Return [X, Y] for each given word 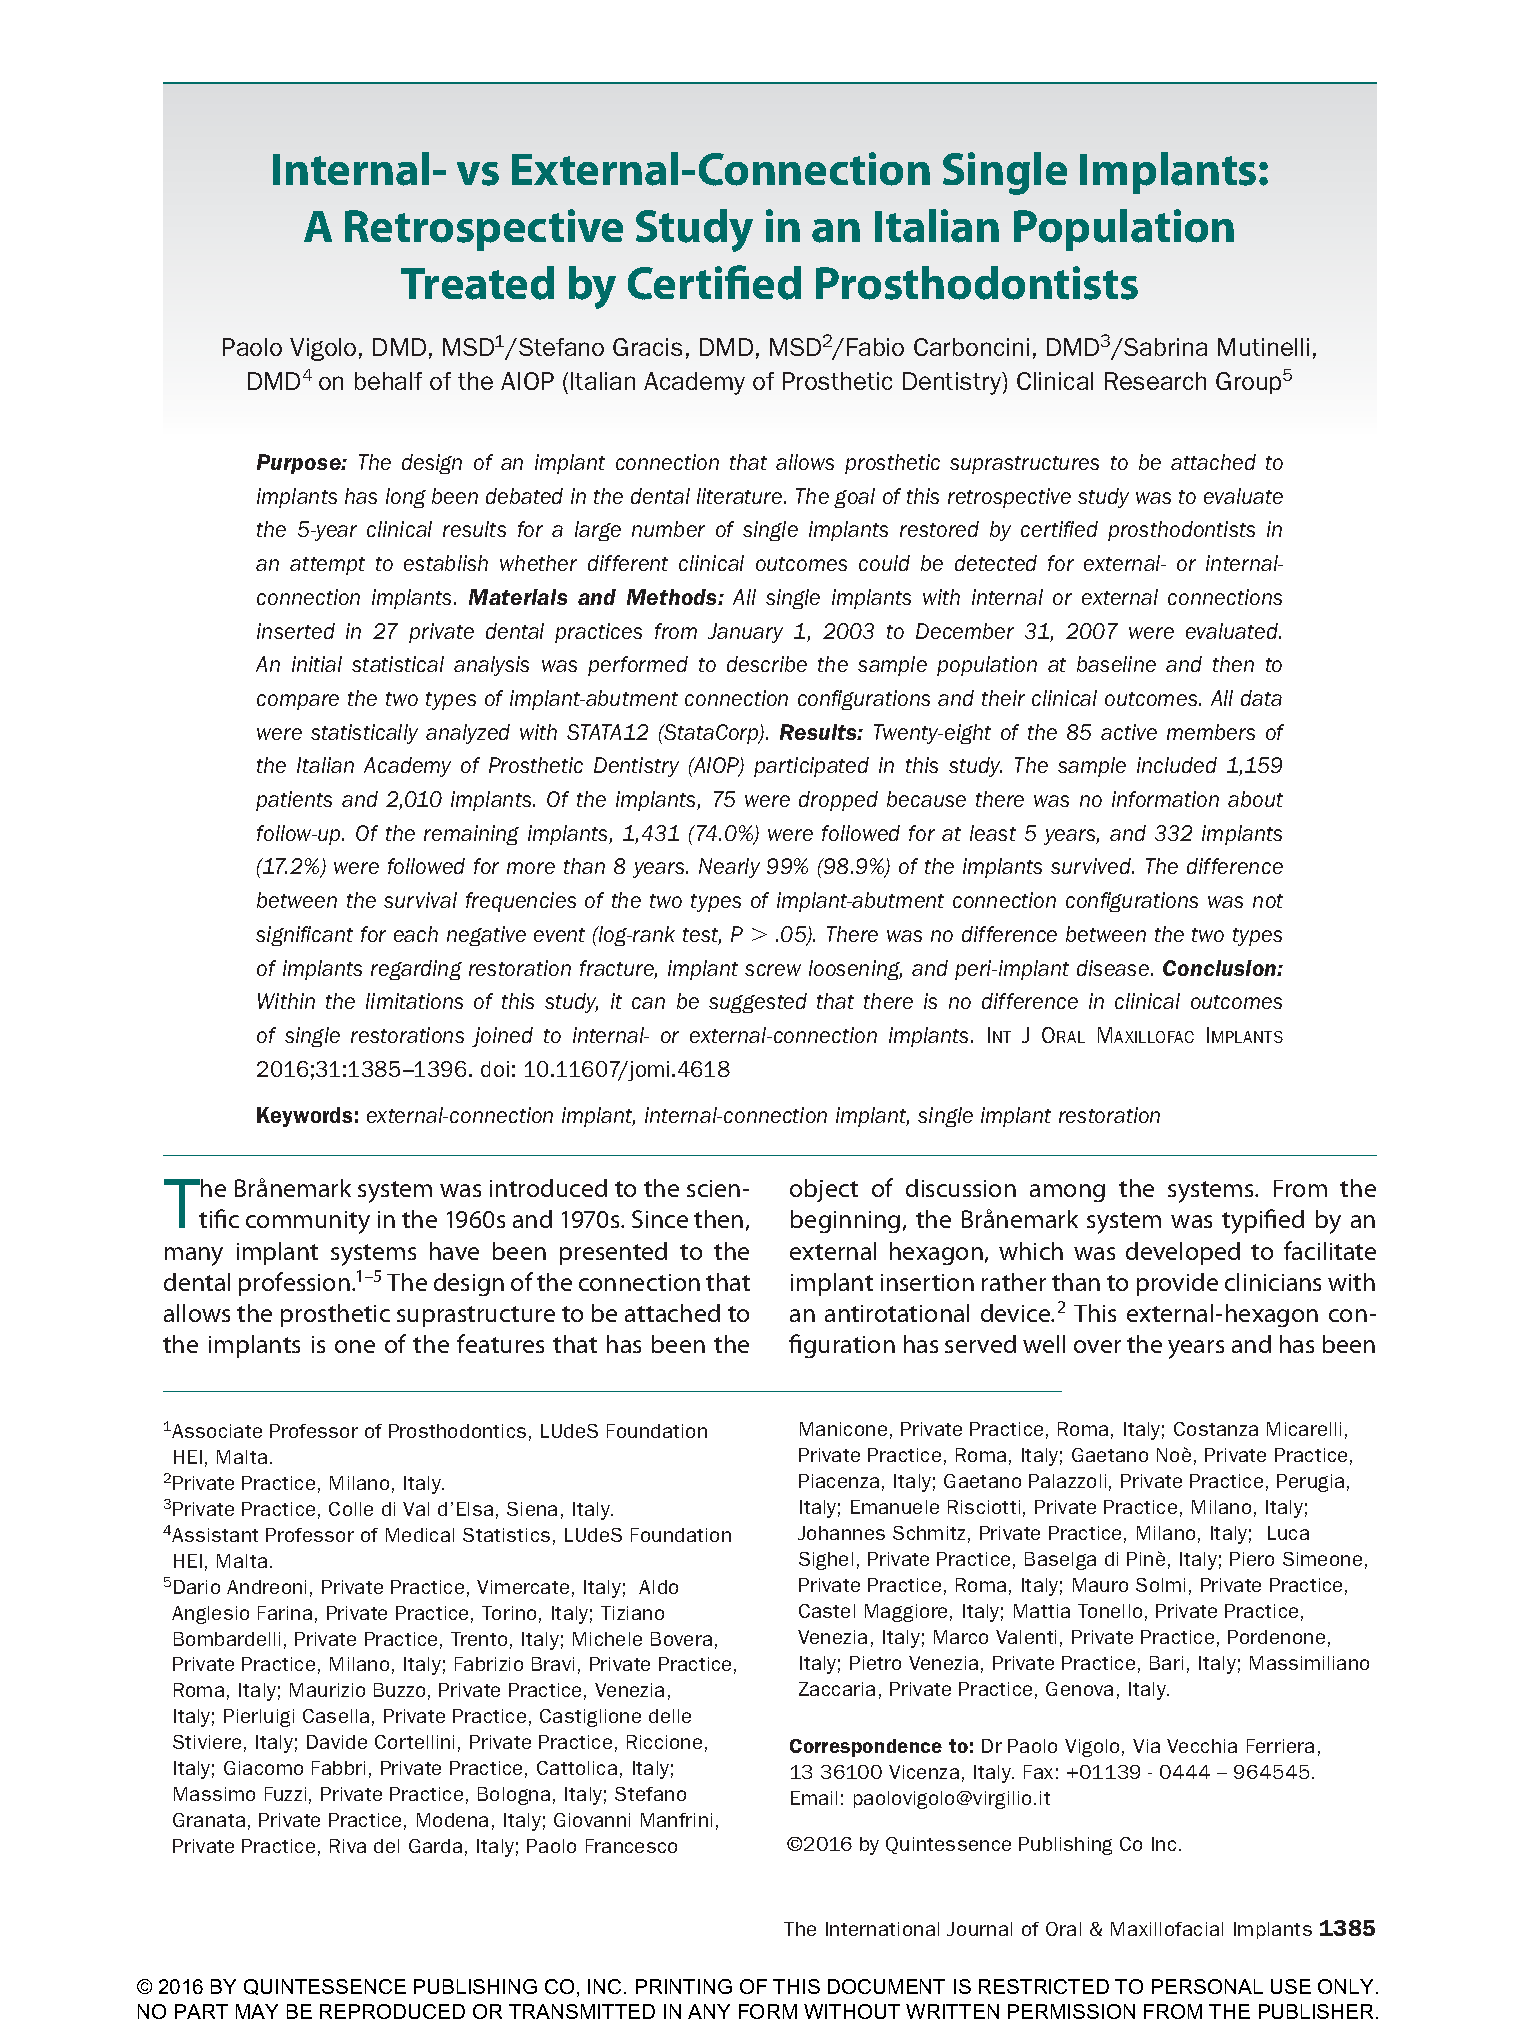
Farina [285, 1613]
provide [1177, 1284]
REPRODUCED [392, 2011]
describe [767, 664]
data [1261, 698]
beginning [845, 1221]
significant [304, 936]
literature [741, 496]
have [454, 1251]
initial [317, 664]
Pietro [875, 1663]
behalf [388, 381]
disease [1114, 968]
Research [1155, 381]
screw [773, 970]
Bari [1166, 1663]
